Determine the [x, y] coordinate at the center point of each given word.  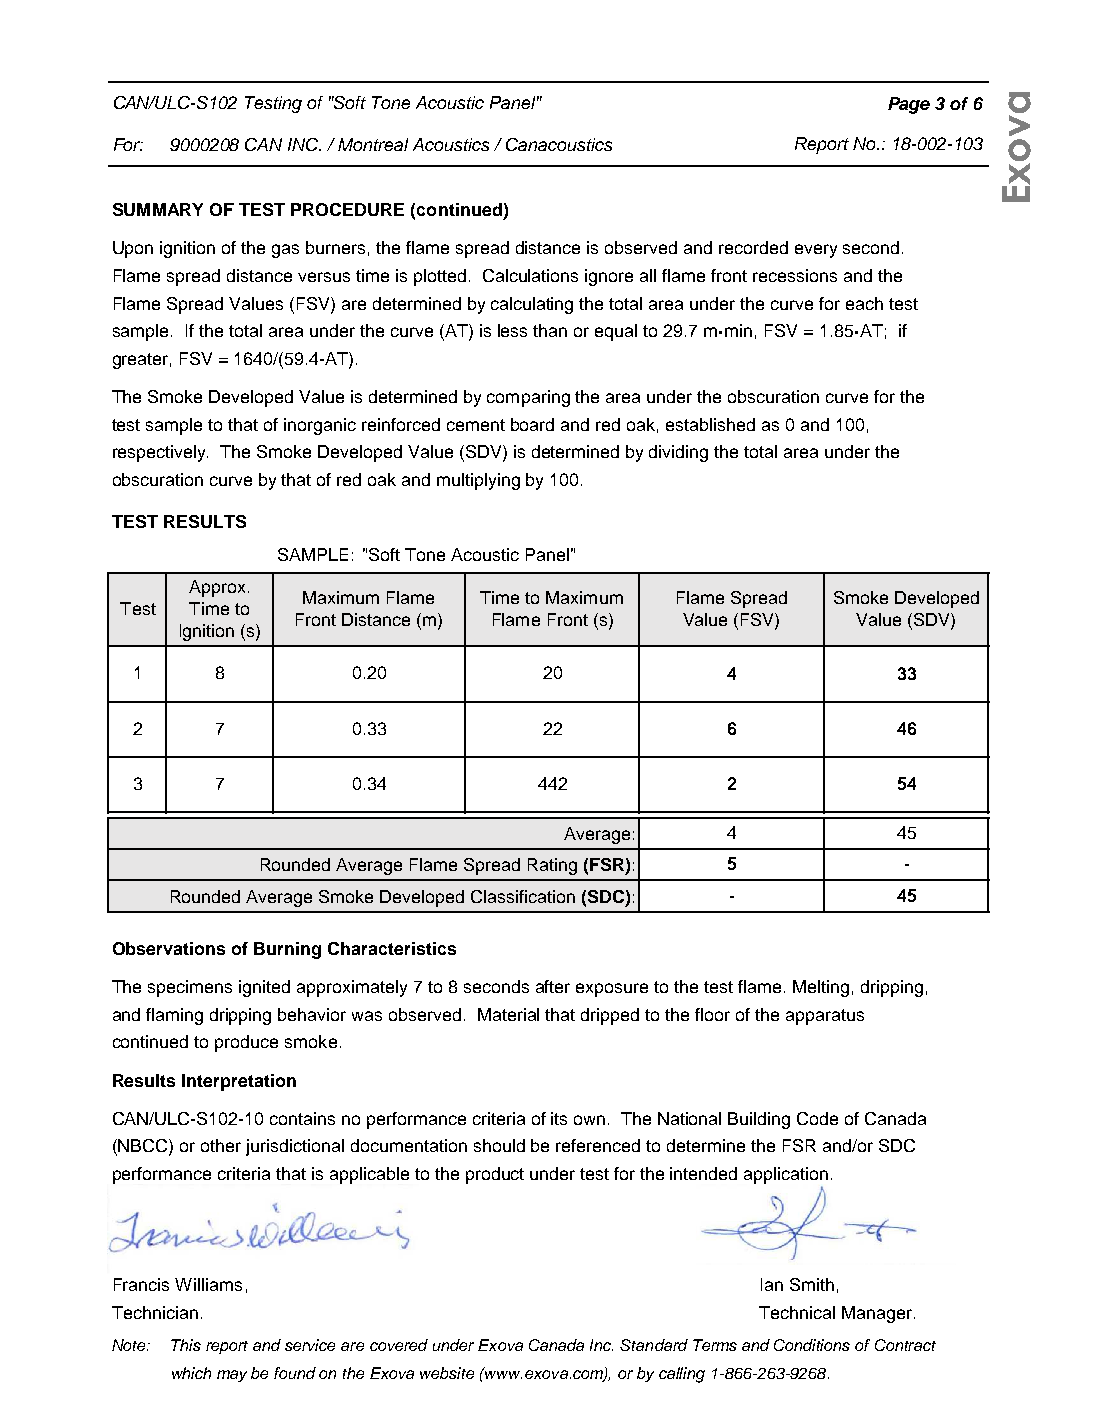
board [532, 424]
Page [909, 105]
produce [246, 1043]
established [710, 424]
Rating [552, 866]
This [186, 1345]
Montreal [373, 144]
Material [508, 1014]
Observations [169, 948]
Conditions [812, 1345]
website [447, 1373]
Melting [821, 988]
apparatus [825, 1017]
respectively [160, 453]
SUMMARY [158, 209]
